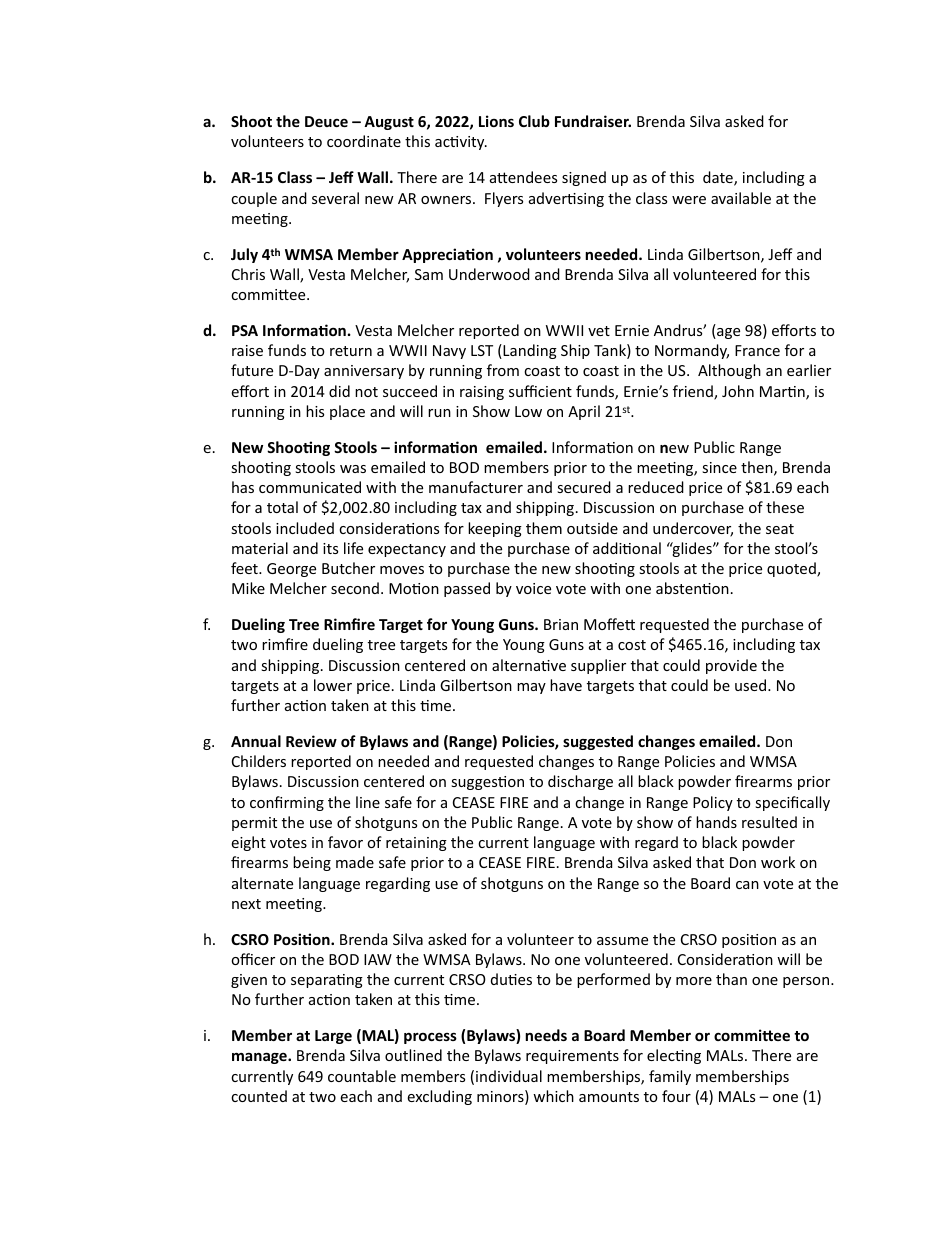 This page has width=952, height=1233. Describe the element at coordinates (310, 487) in the page. I see `communicated` at that location.
